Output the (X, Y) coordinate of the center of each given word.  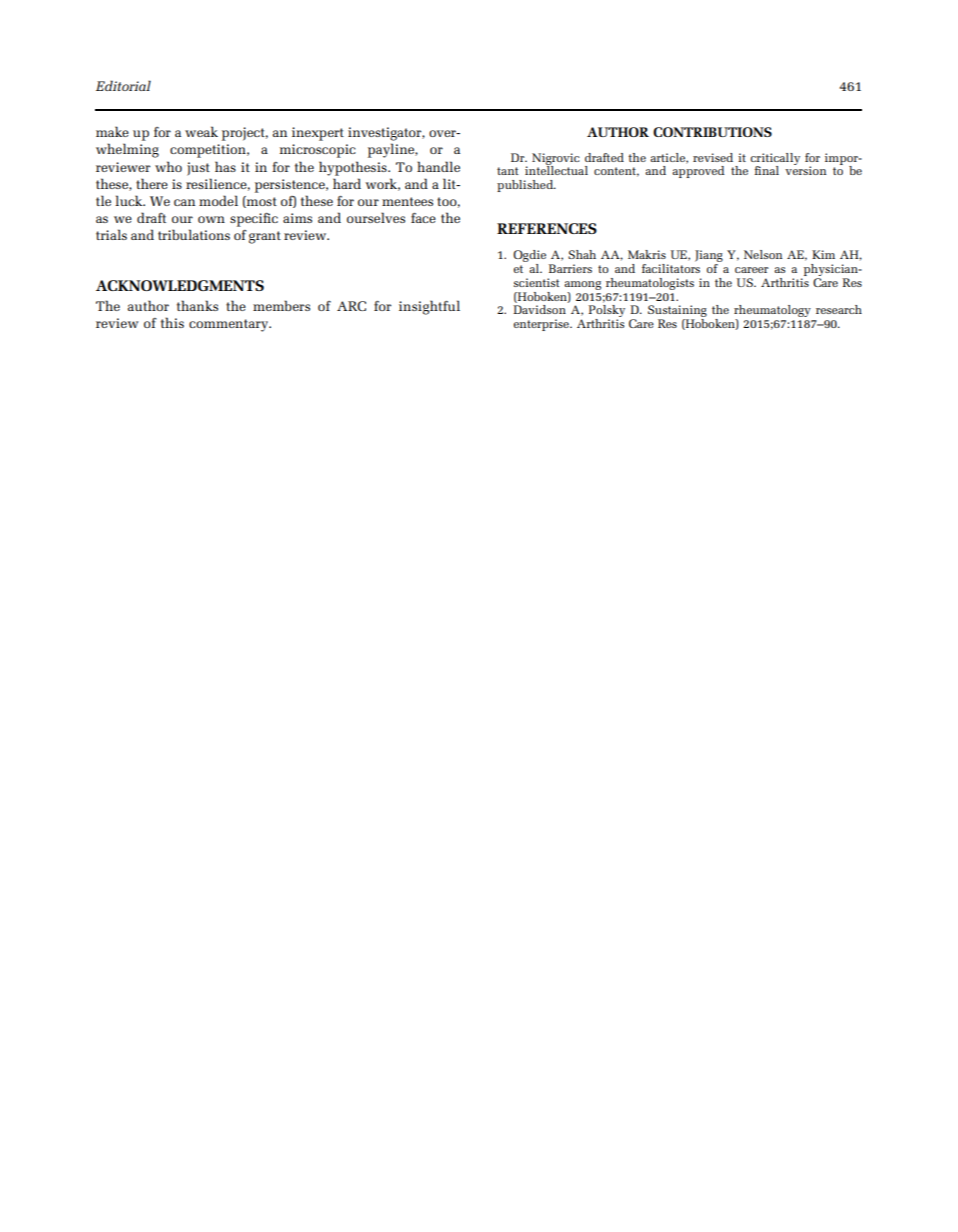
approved (698, 172)
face (423, 218)
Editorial (123, 85)
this (172, 322)
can (184, 202)
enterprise (542, 325)
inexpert (318, 134)
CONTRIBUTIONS (712, 132)
